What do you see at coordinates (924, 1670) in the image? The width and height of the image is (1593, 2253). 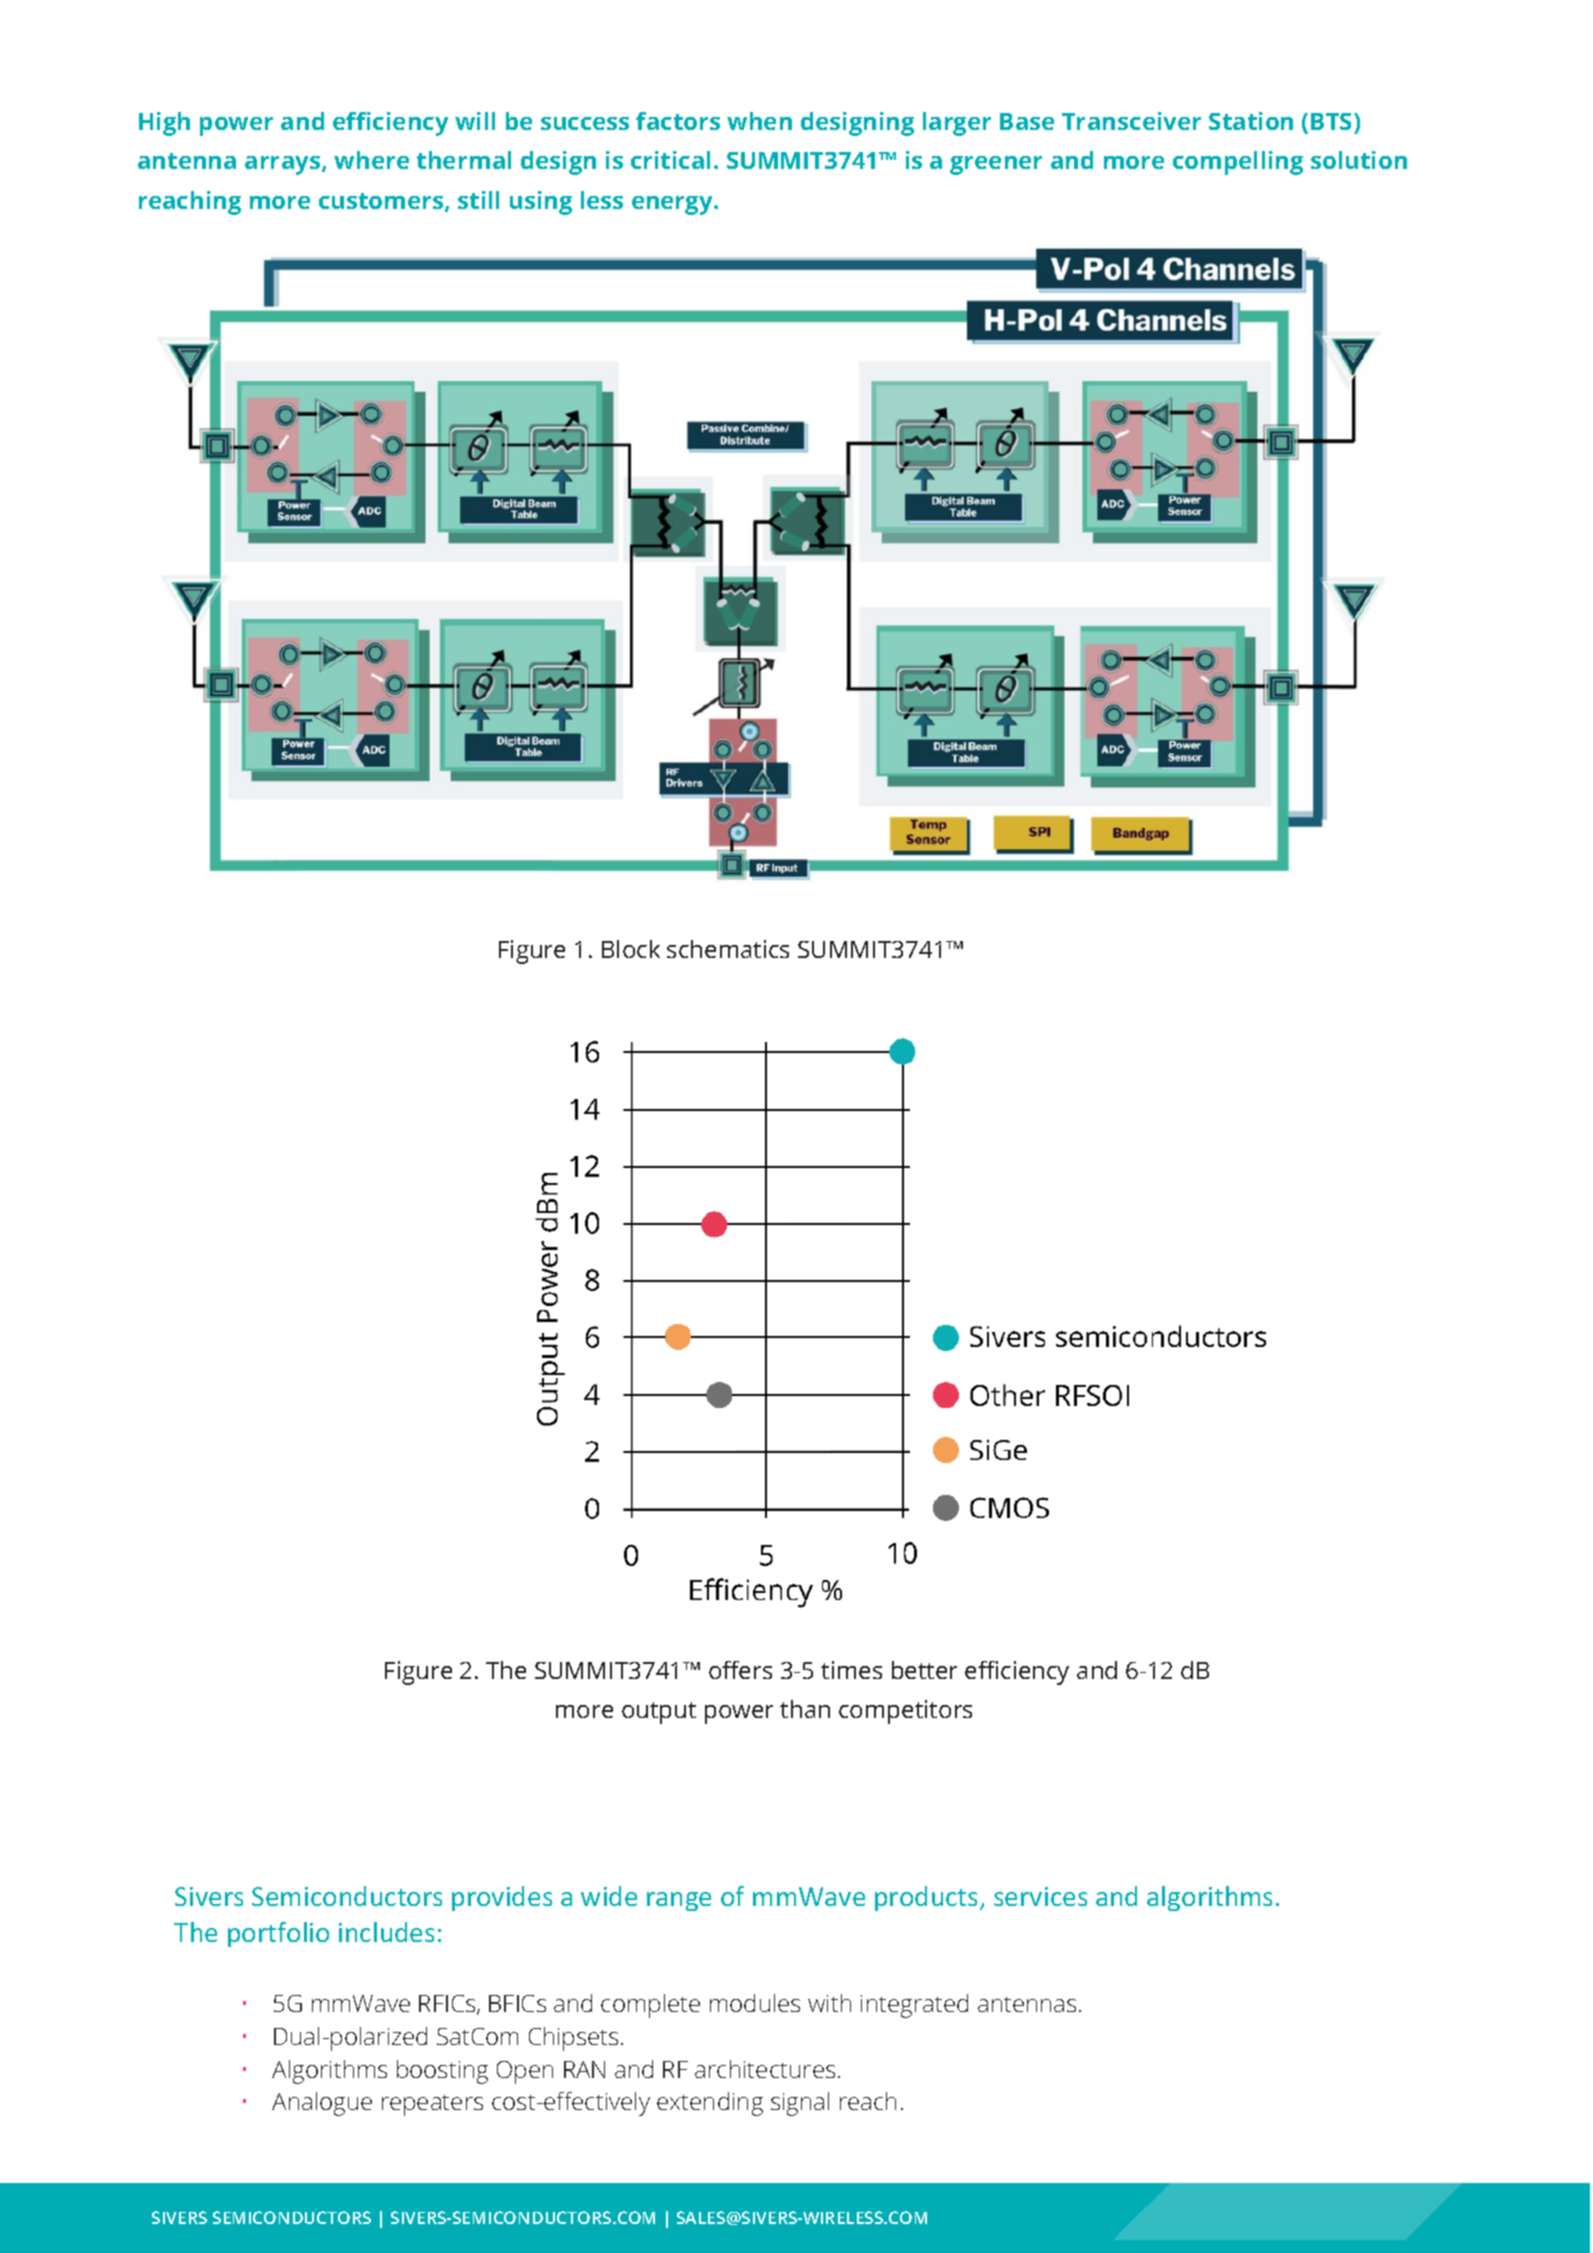 I see `better` at bounding box center [924, 1670].
